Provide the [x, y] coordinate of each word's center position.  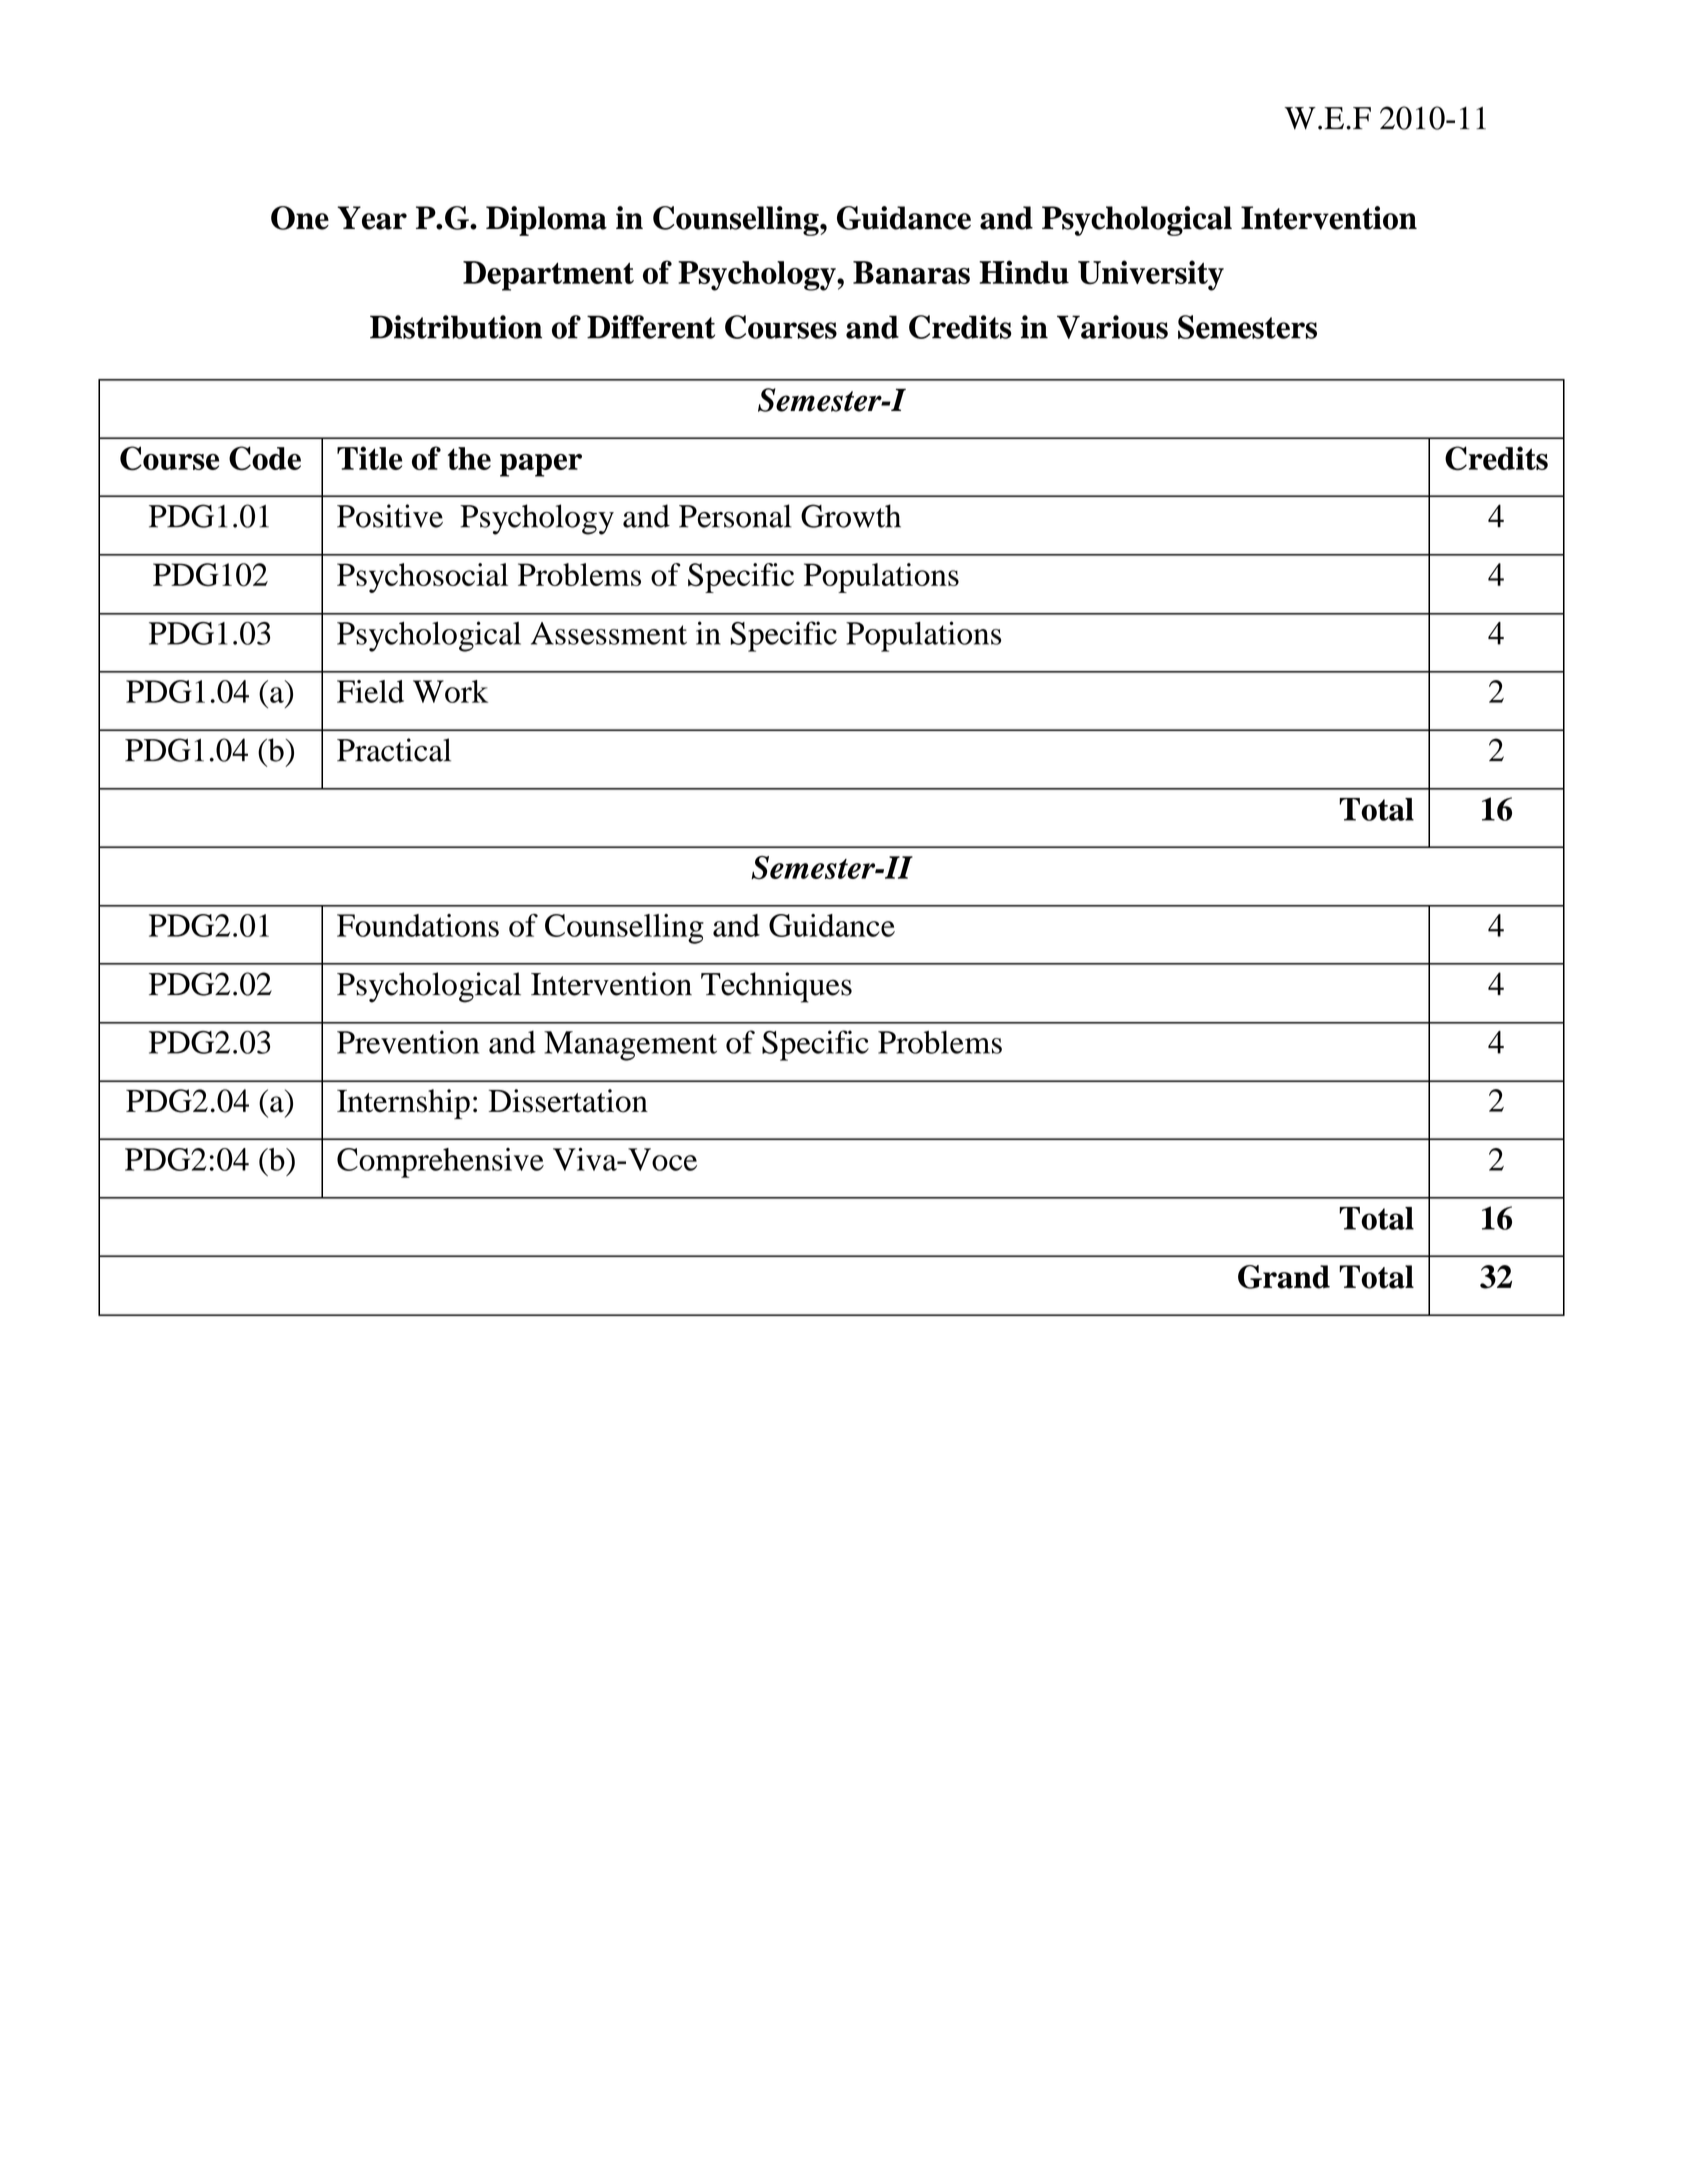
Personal [735, 516]
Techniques [776, 987]
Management [630, 1046]
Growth [851, 516]
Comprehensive [440, 1163]
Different [651, 327]
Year [372, 218]
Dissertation [568, 1101]
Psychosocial [422, 578]
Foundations [418, 925]
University [1151, 275]
